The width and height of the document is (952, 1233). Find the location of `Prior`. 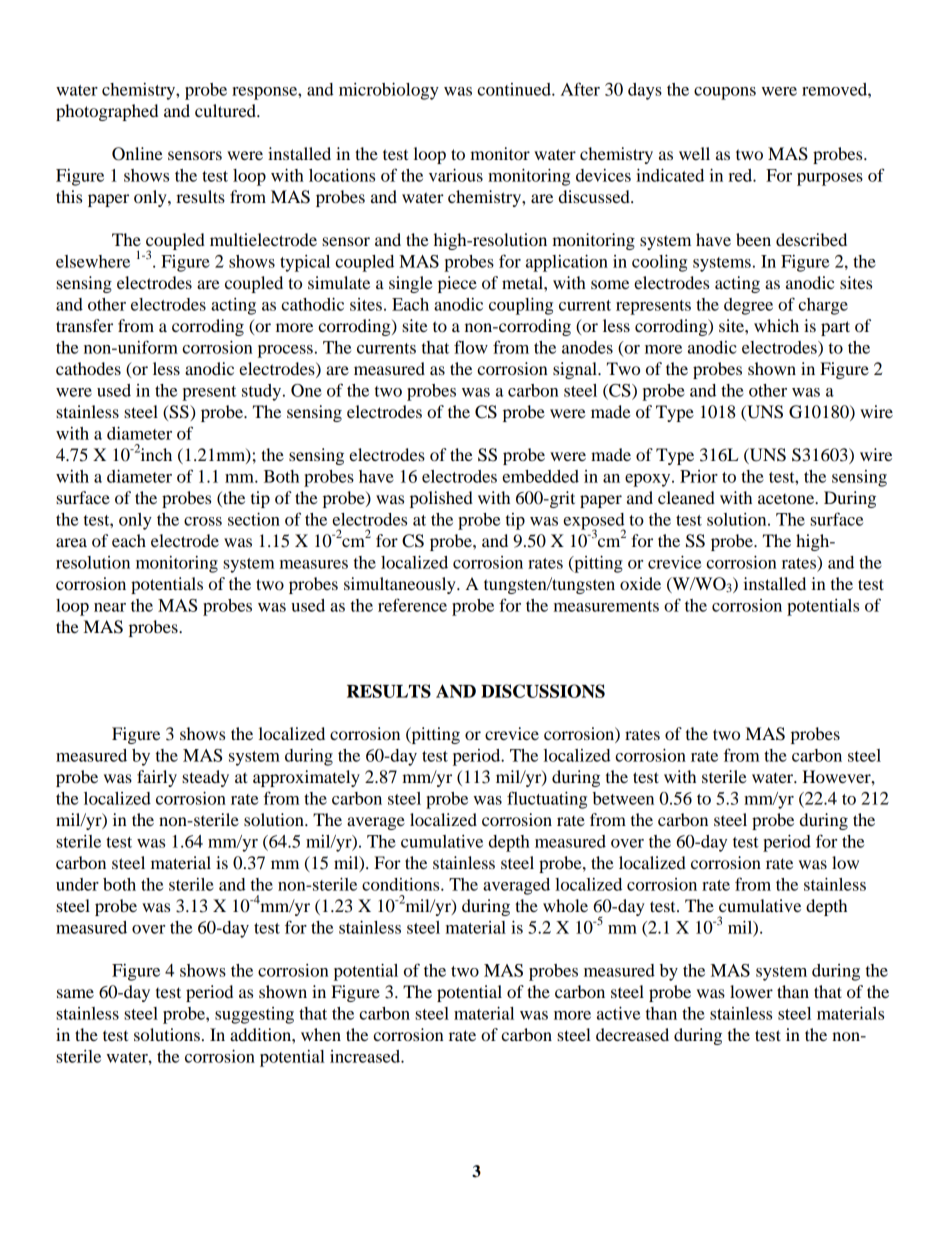

Prior is located at coordinates (699, 476).
